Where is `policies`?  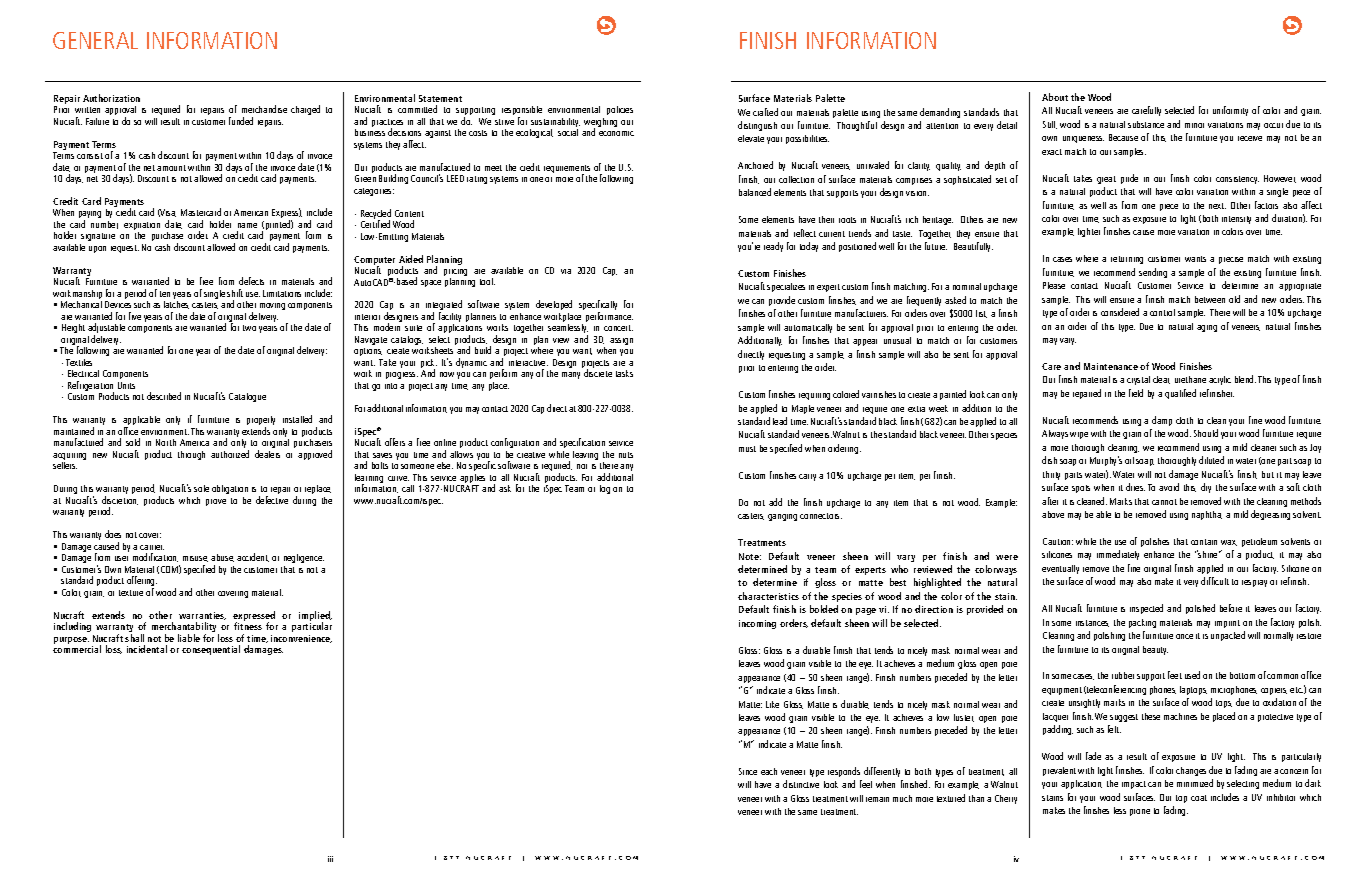
policies is located at coordinates (620, 110).
